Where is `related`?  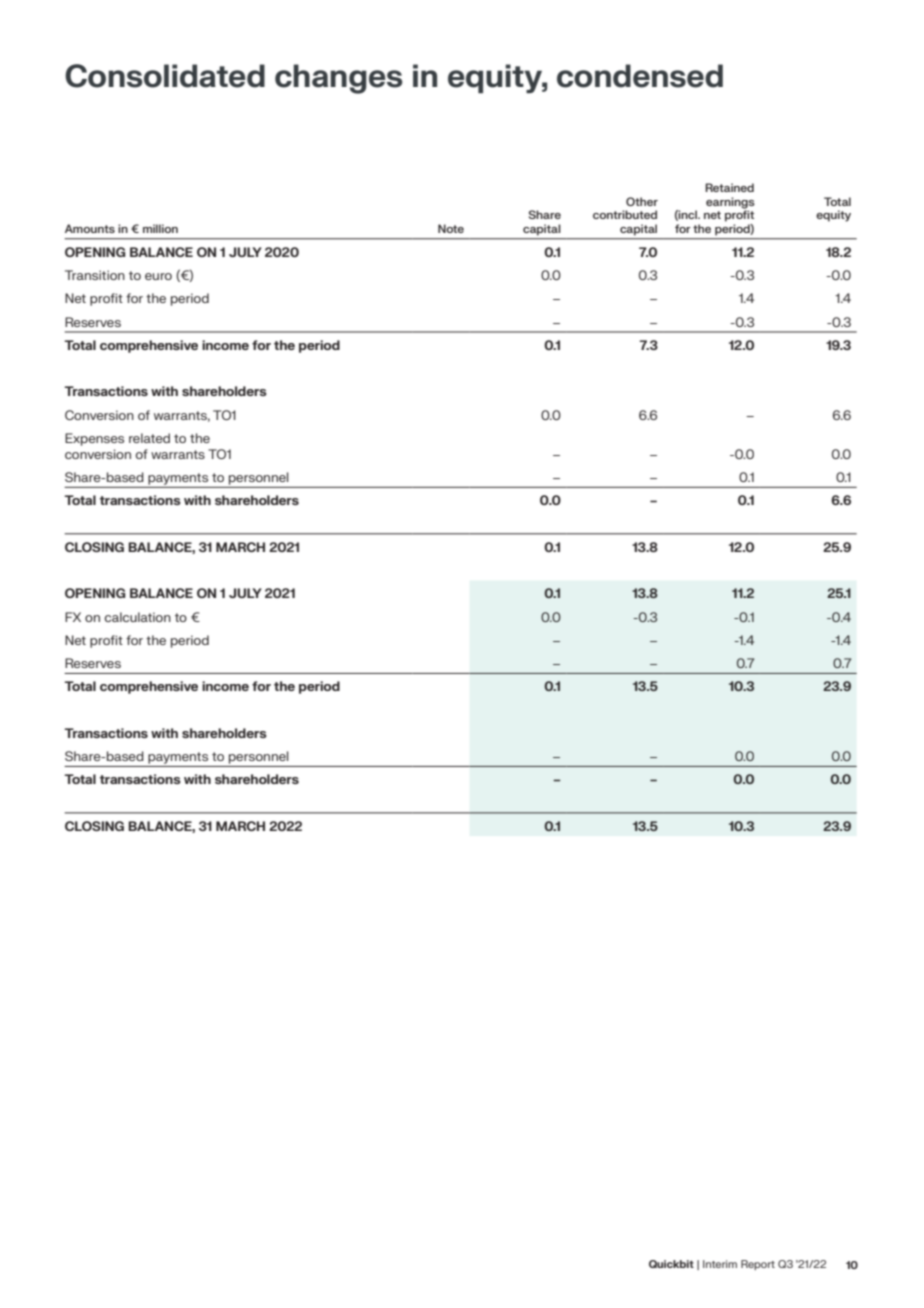
related is located at coordinates (149, 438).
